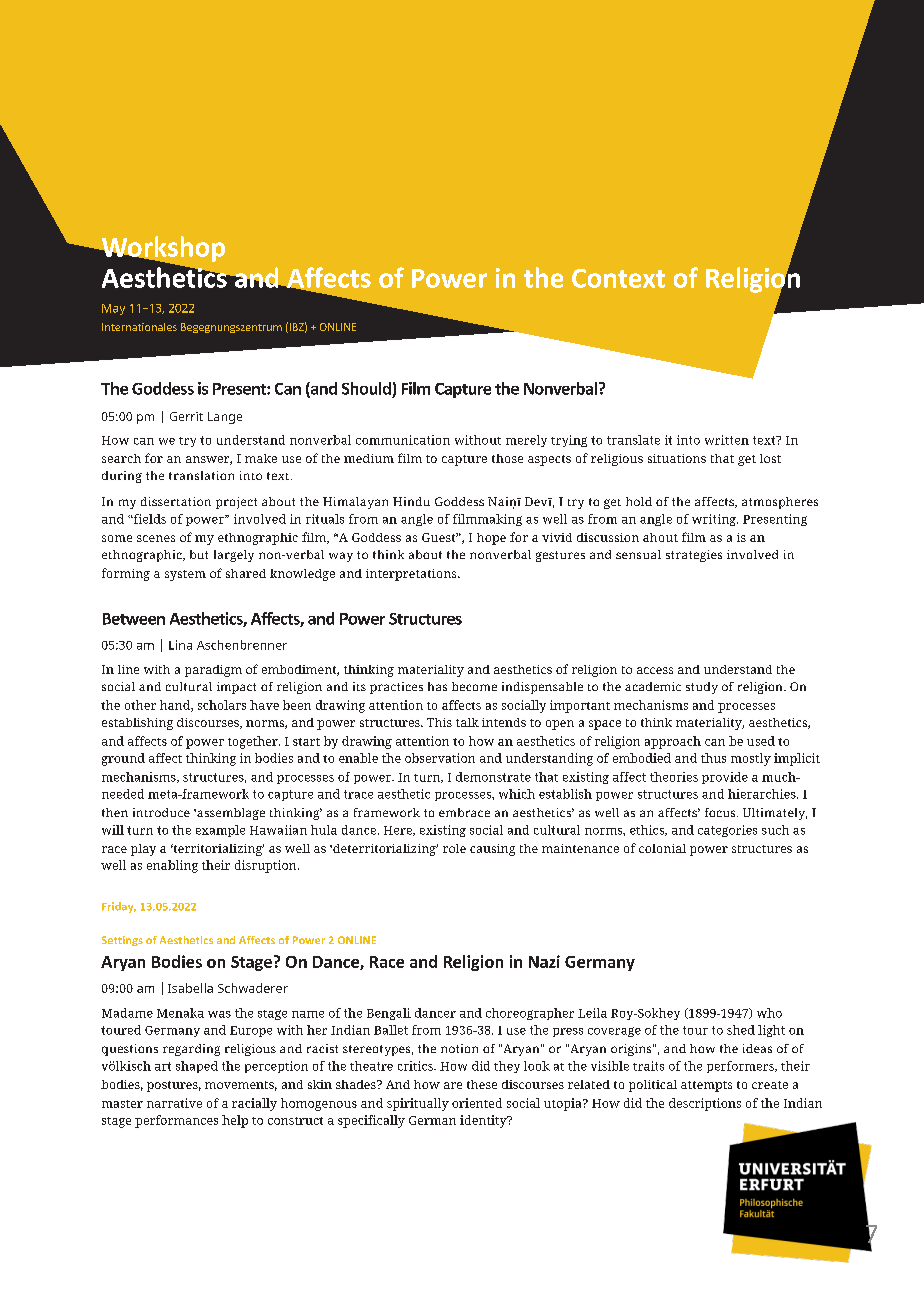  I want to click on oriented, so click(477, 1103).
